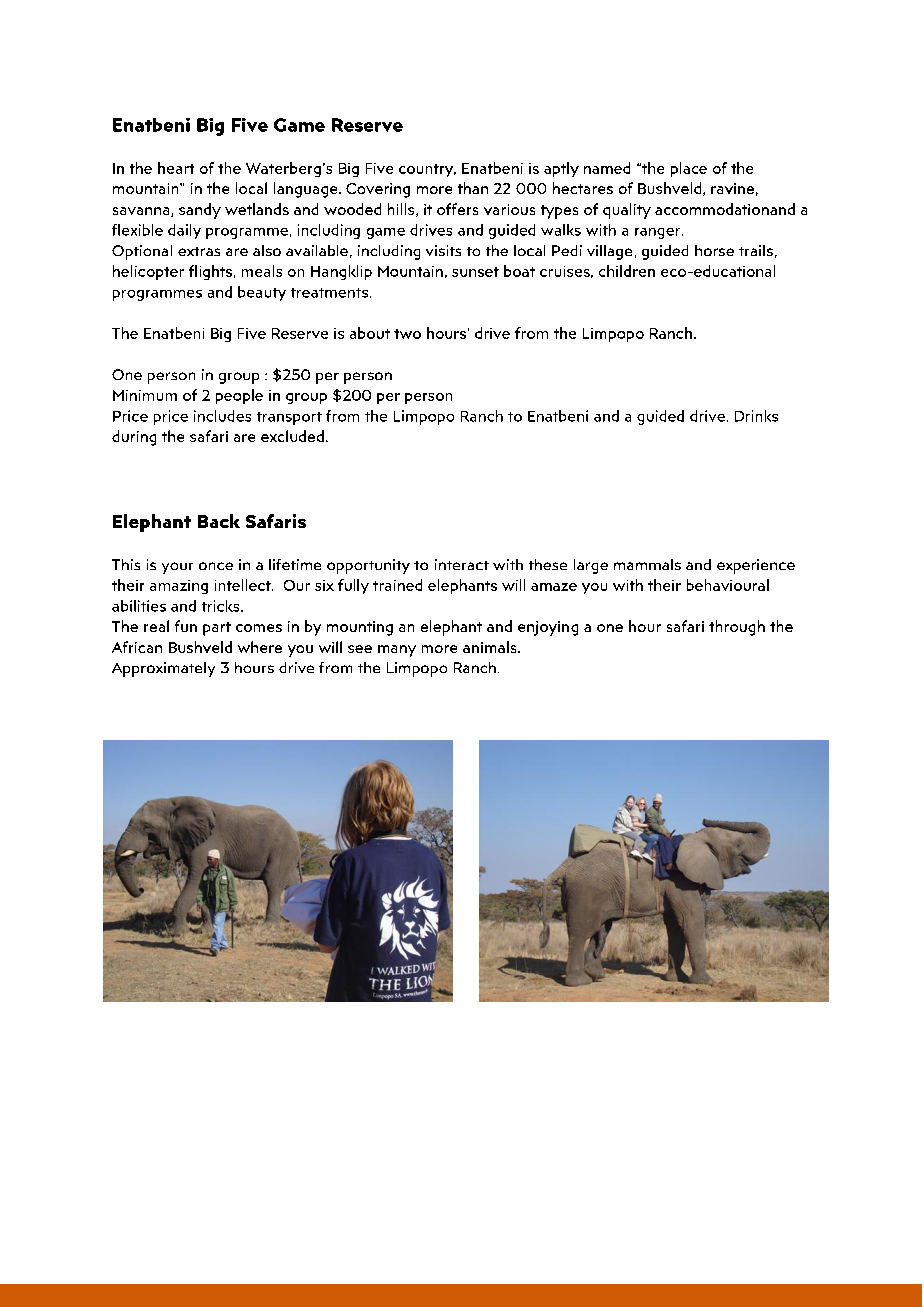  What do you see at coordinates (407, 334) in the image?
I see `two` at bounding box center [407, 334].
